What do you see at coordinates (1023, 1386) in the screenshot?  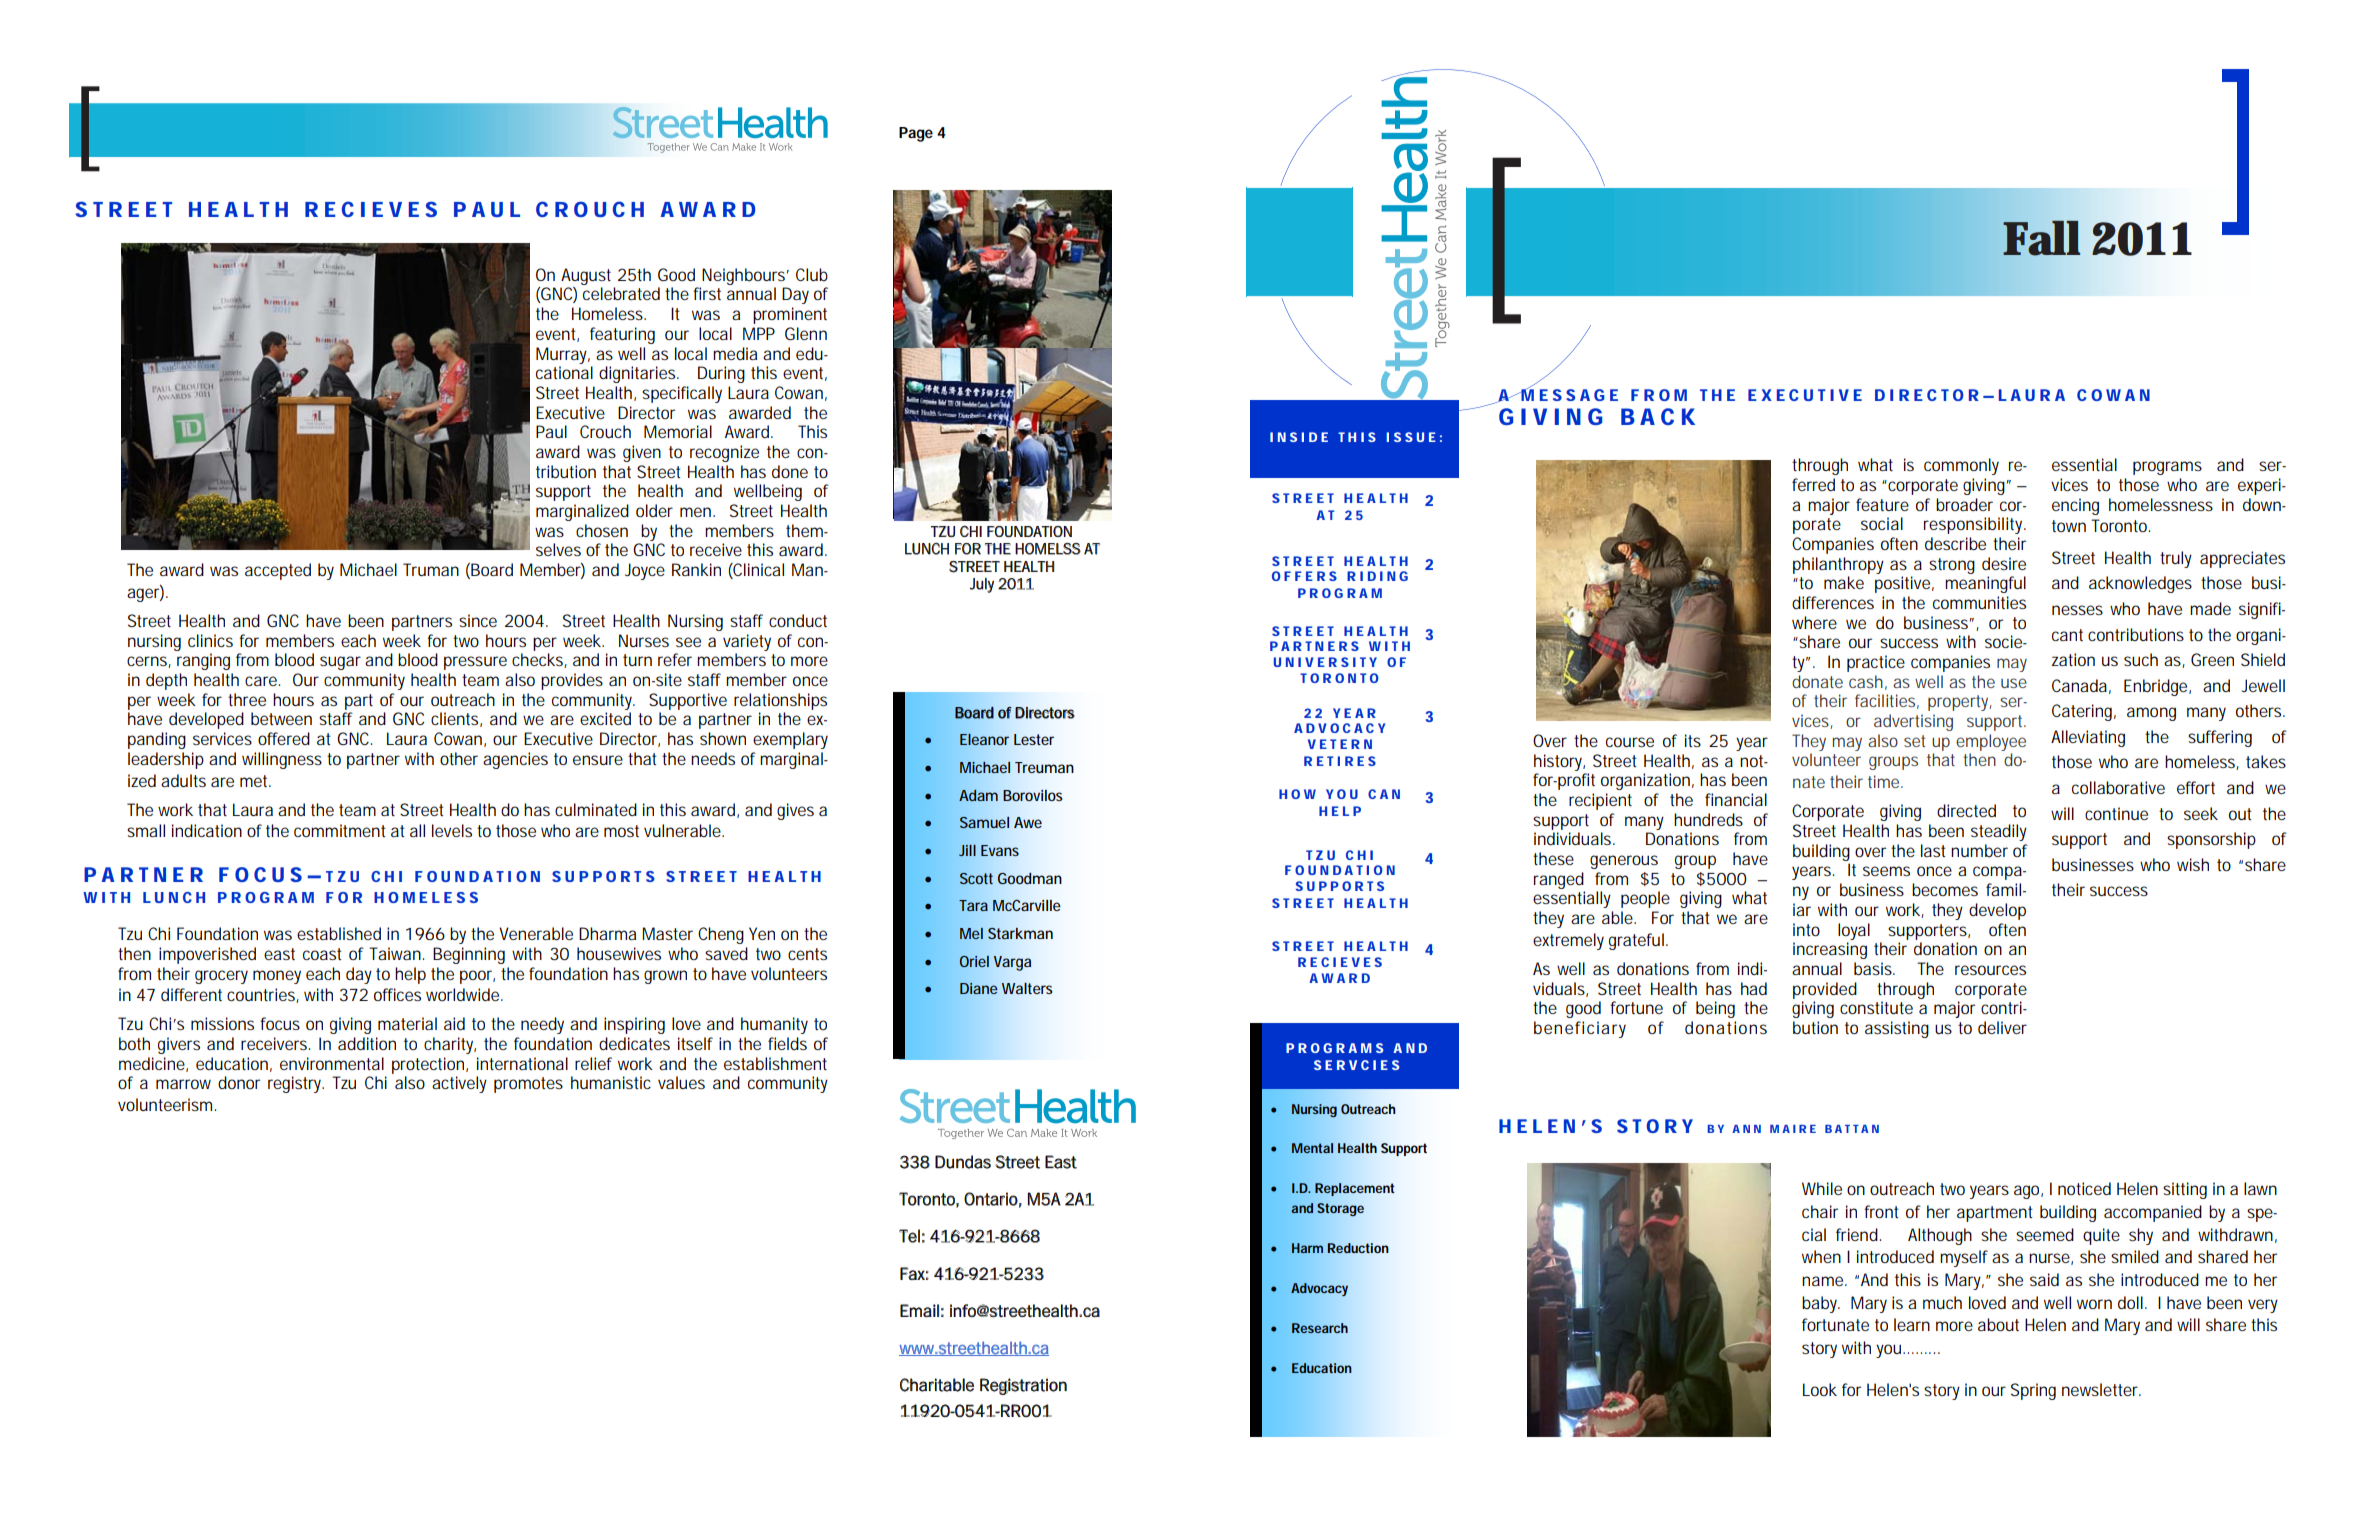 I see `Registration` at bounding box center [1023, 1386].
